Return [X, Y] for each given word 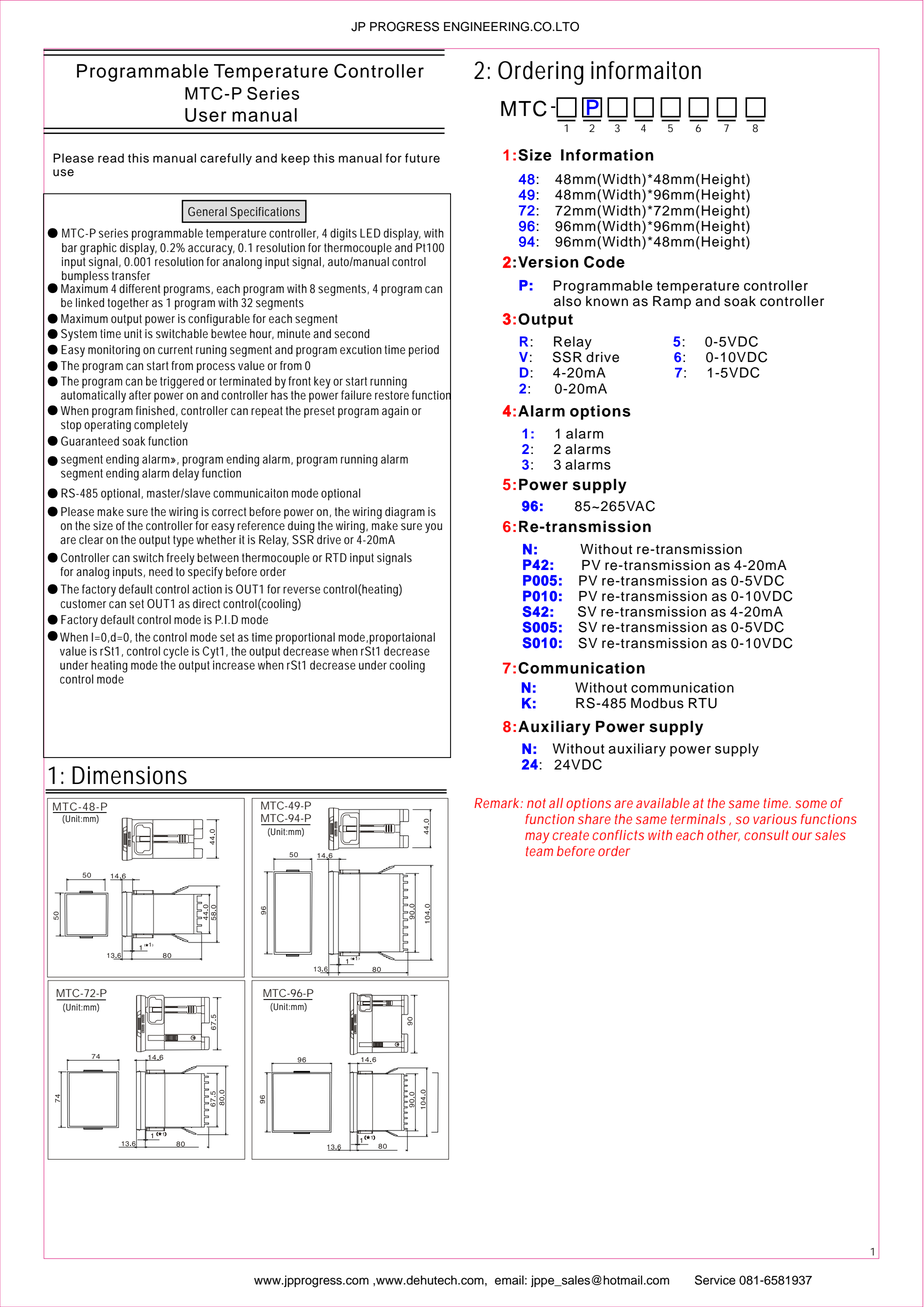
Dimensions [129, 775]
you [433, 528]
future [422, 158]
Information [607, 155]
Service [715, 1280]
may [537, 838]
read [111, 158]
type [183, 541]
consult [766, 835]
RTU [703, 703]
